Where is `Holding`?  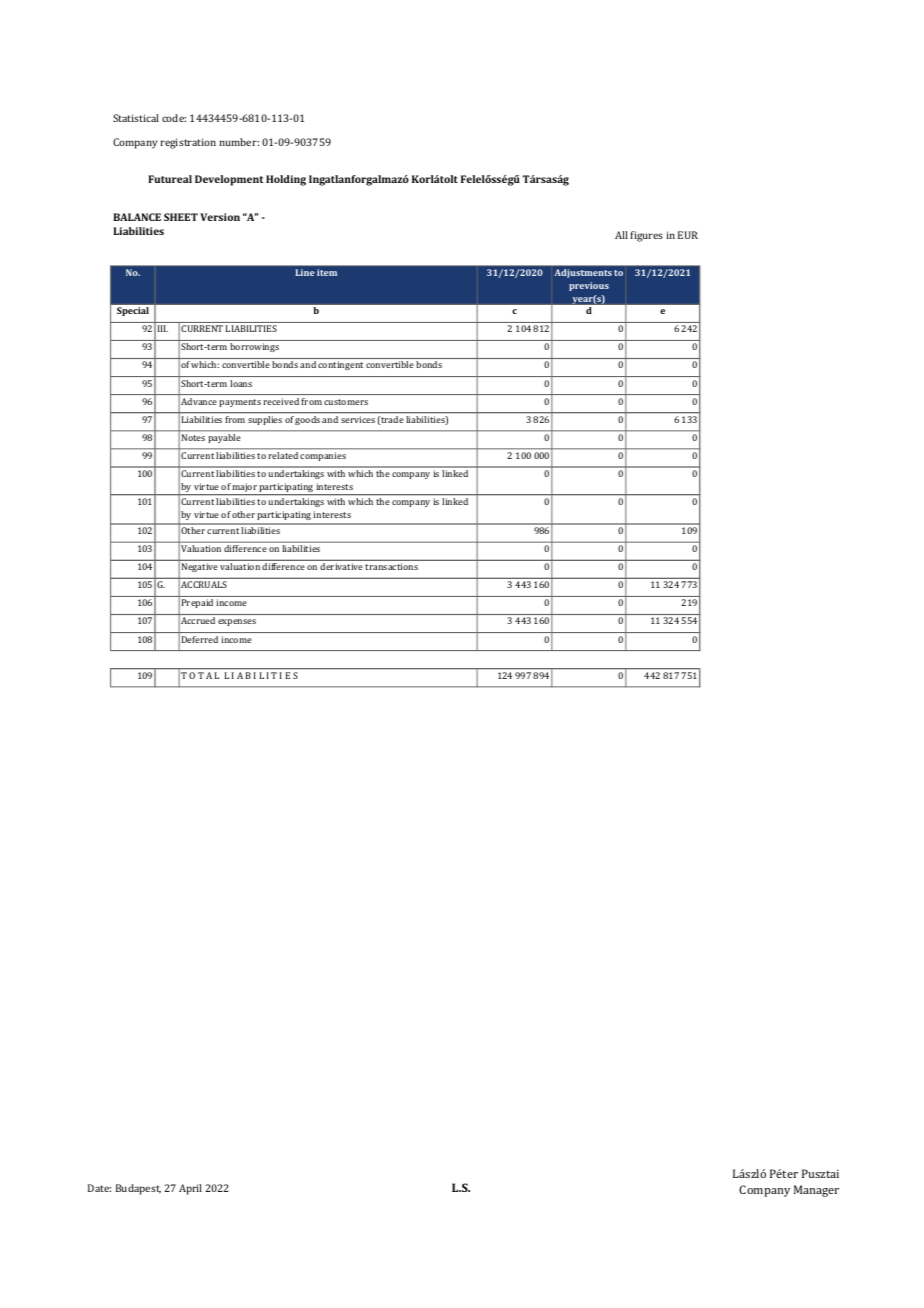
Holding is located at coordinates (286, 180).
